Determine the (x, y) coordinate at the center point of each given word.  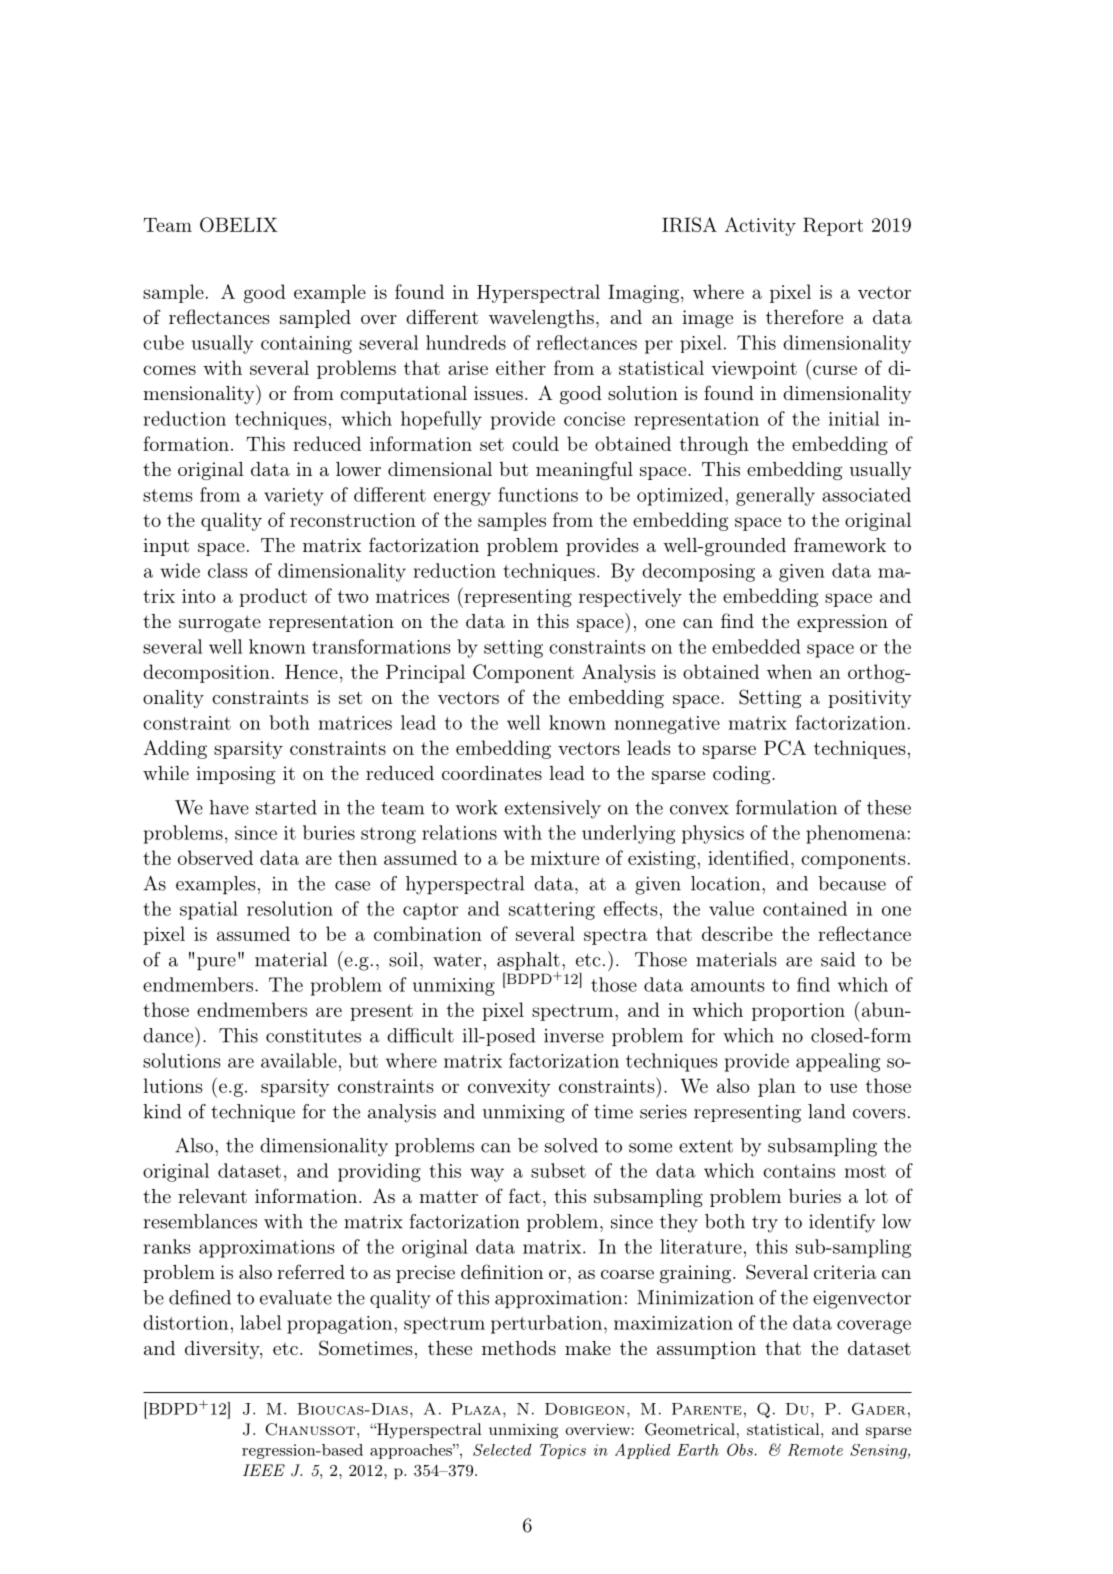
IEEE (264, 1470)
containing (306, 345)
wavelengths (541, 319)
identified (748, 857)
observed (215, 857)
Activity (760, 226)
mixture (565, 858)
